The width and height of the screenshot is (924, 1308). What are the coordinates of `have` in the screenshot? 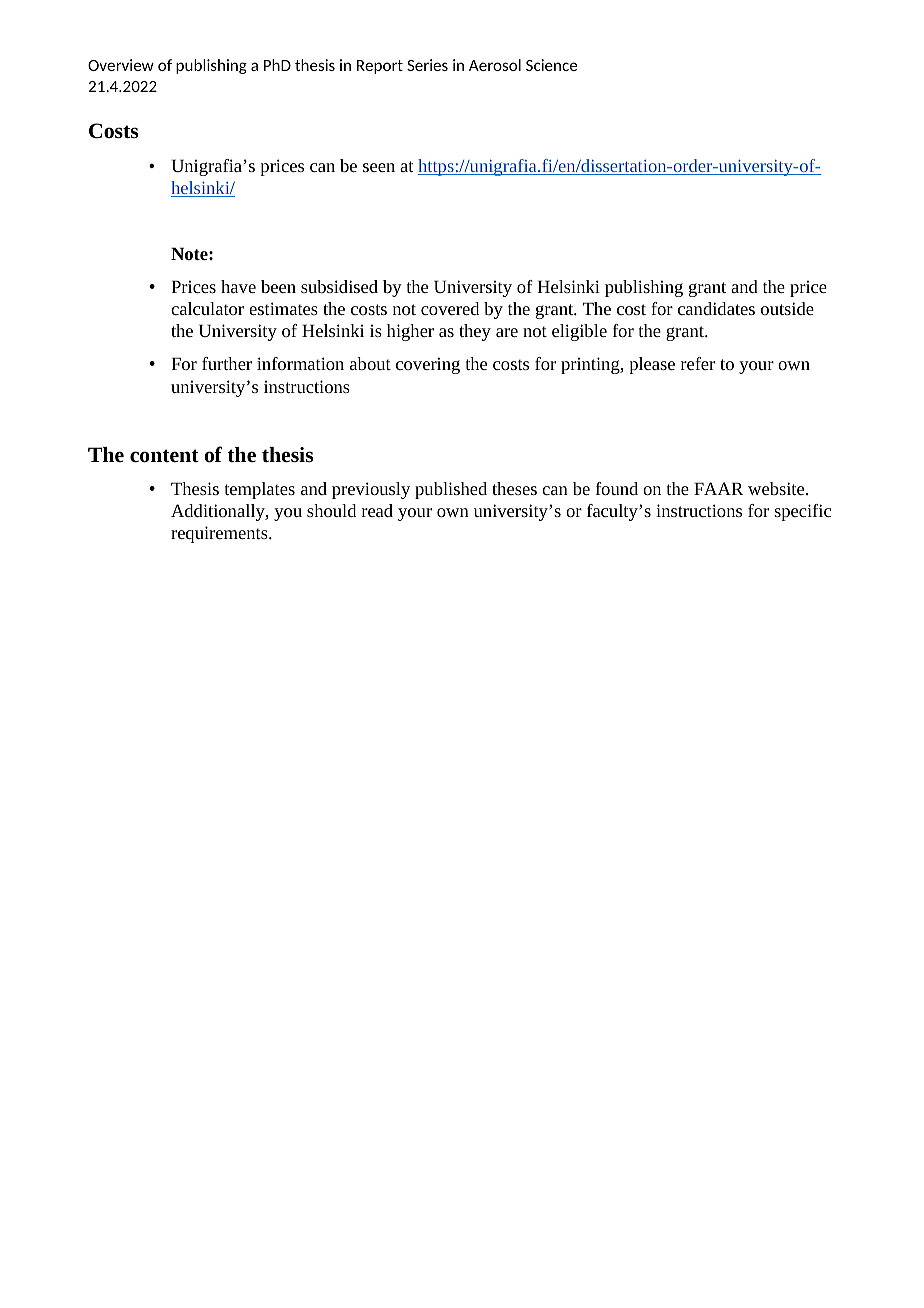 It's located at (238, 286).
